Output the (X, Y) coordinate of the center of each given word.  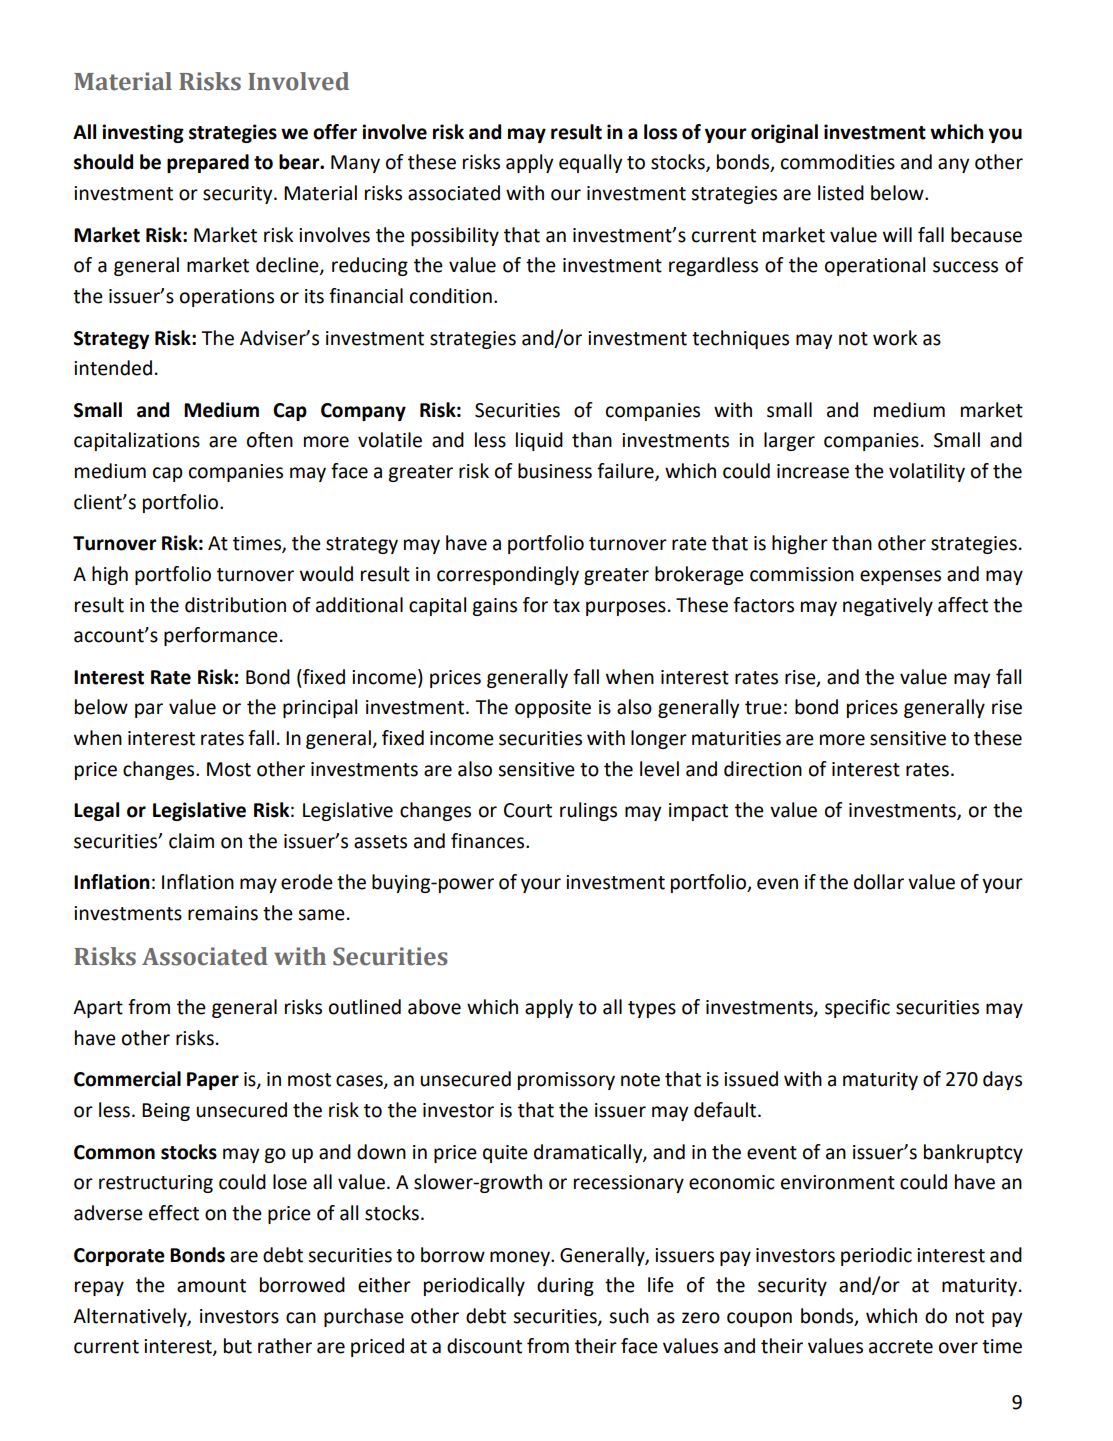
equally (590, 163)
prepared (208, 163)
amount (211, 1286)
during (565, 1286)
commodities (838, 162)
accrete (901, 1347)
